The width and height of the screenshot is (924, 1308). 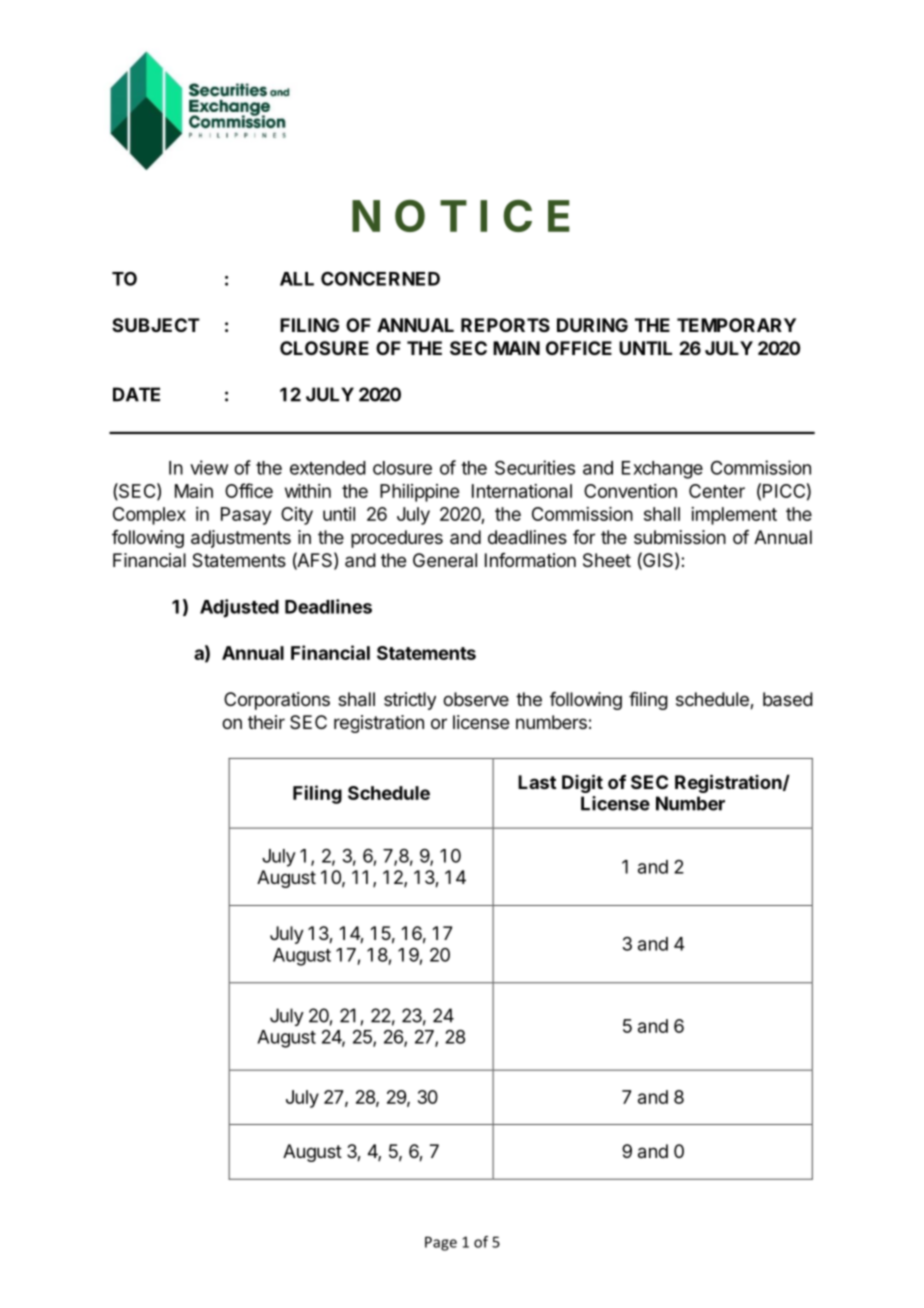 What do you see at coordinates (266, 722) in the screenshot?
I see `their` at bounding box center [266, 722].
